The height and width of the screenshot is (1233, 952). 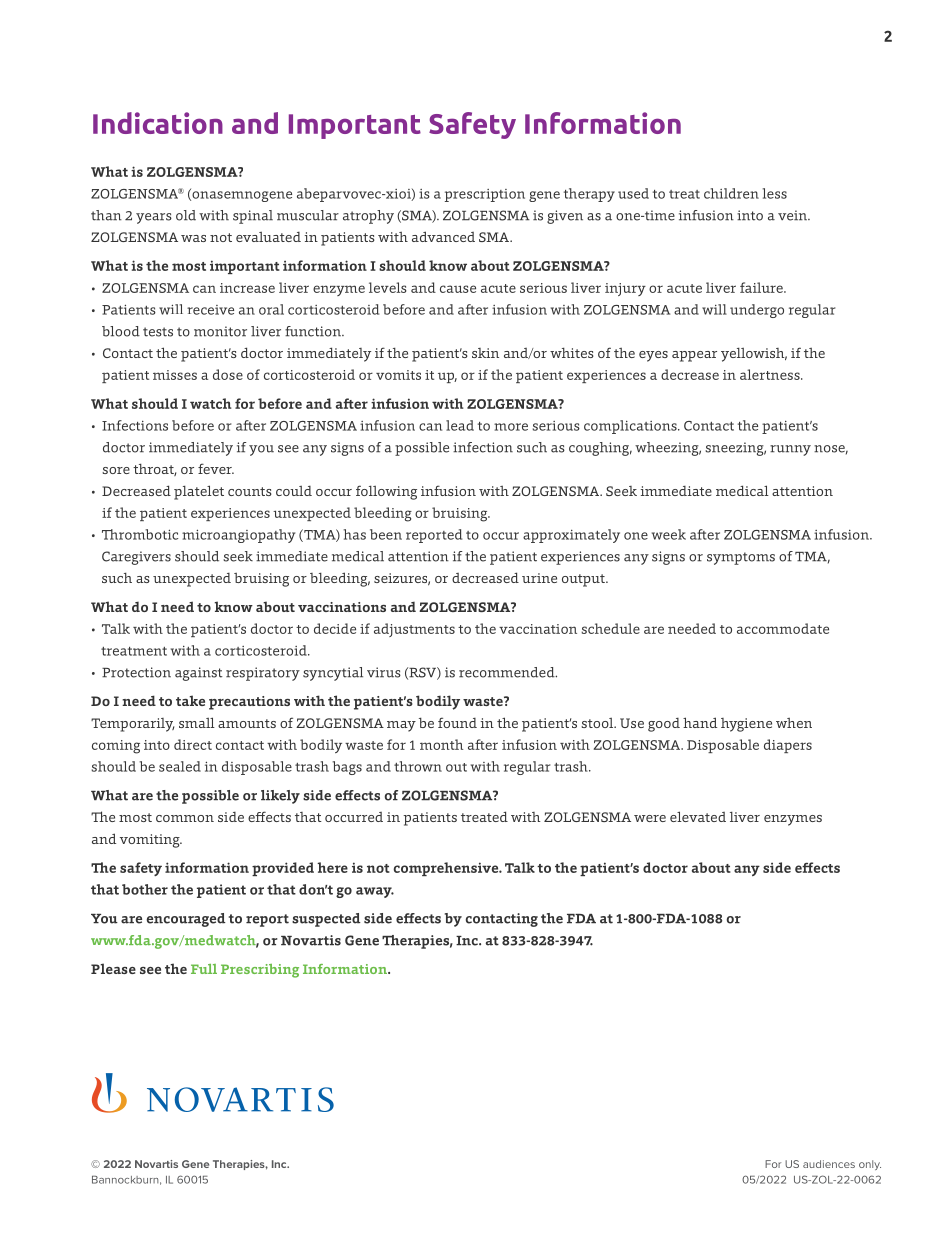 What do you see at coordinates (783, 628) in the screenshot?
I see `accommodate` at bounding box center [783, 628].
